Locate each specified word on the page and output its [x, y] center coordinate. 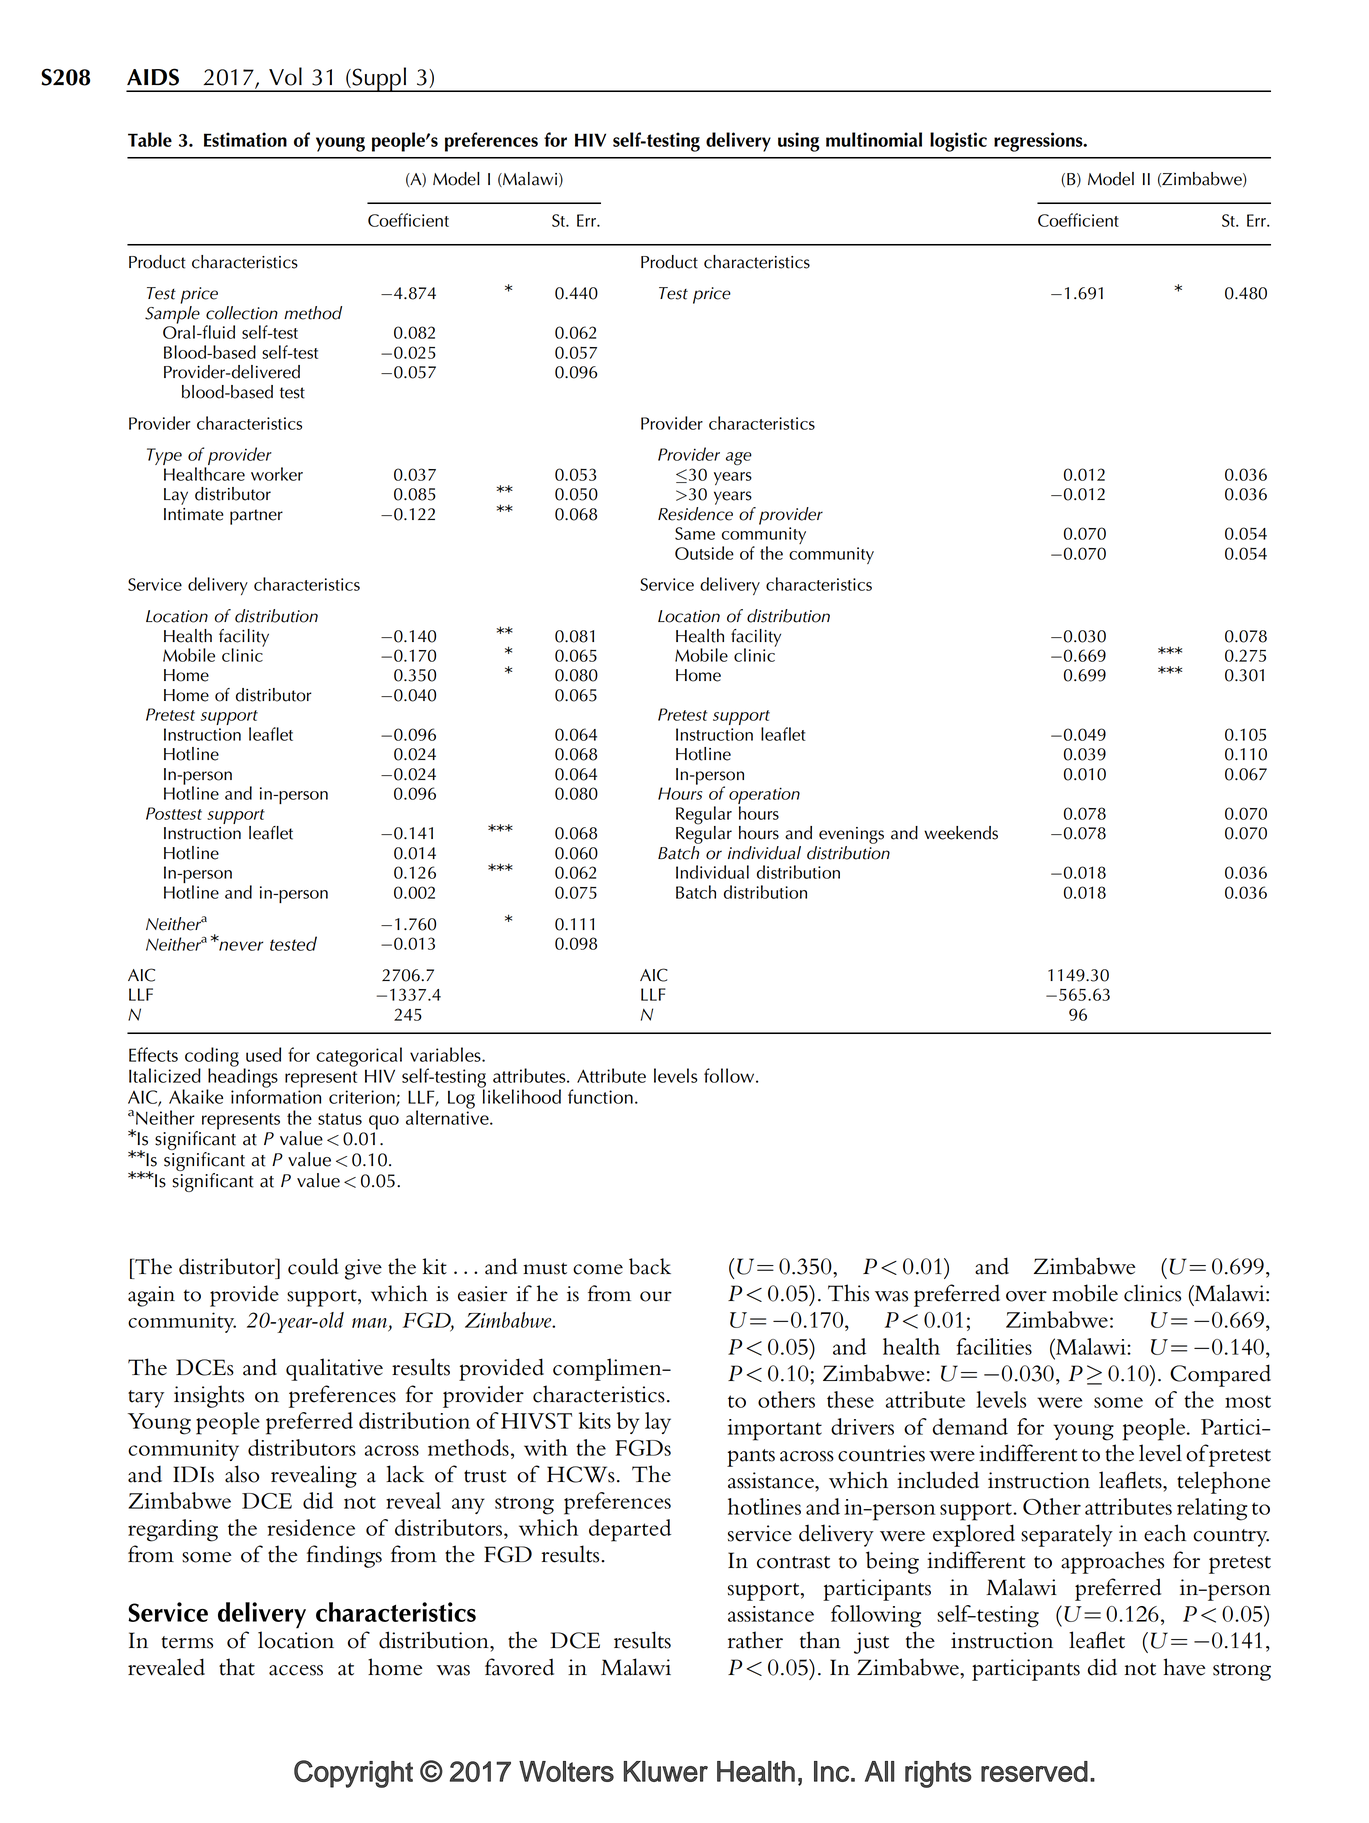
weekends [961, 833]
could [313, 1266]
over [1026, 1296]
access [296, 1670]
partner [256, 517]
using [799, 142]
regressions [1039, 142]
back [650, 1266]
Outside [704, 553]
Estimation [245, 139]
